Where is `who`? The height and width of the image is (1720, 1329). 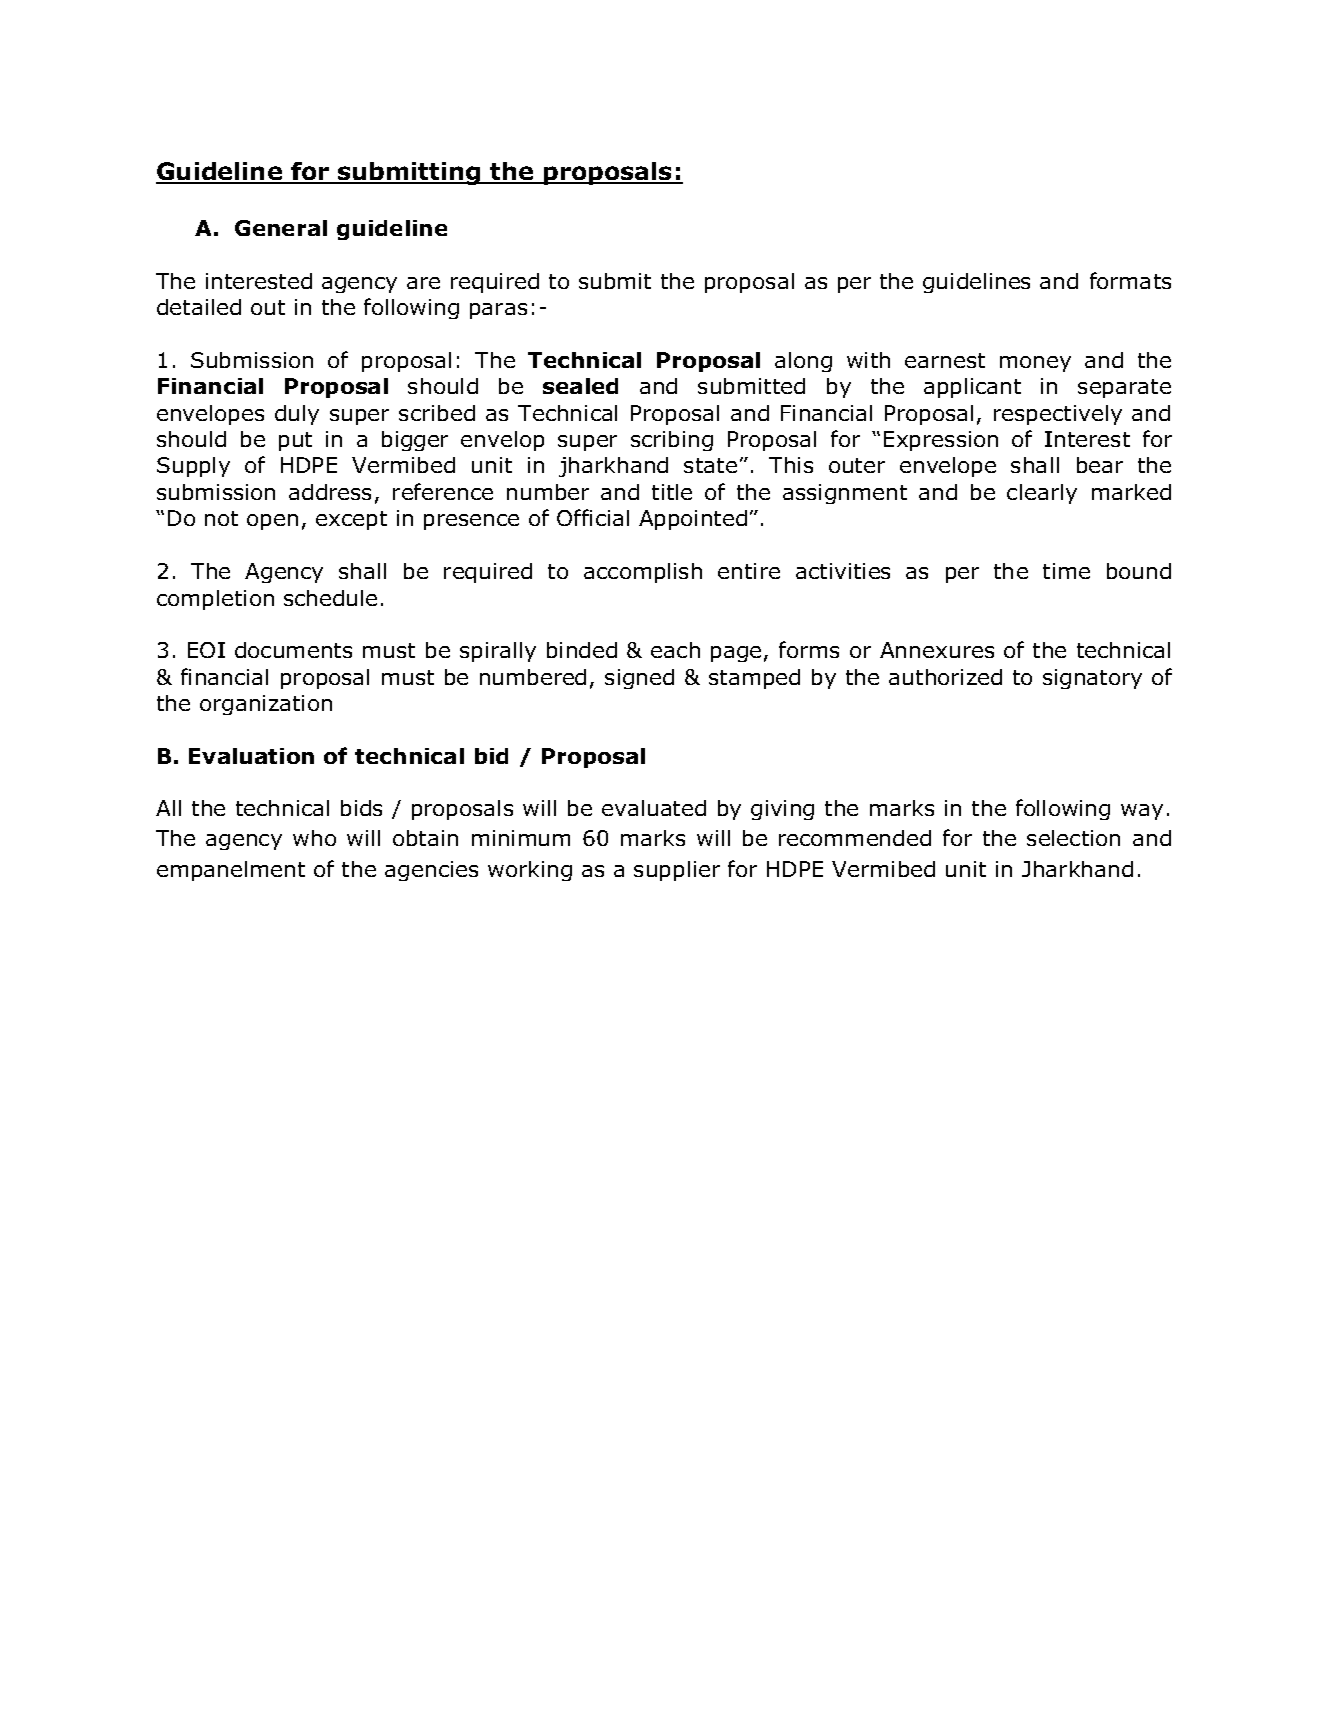 who is located at coordinates (314, 838).
